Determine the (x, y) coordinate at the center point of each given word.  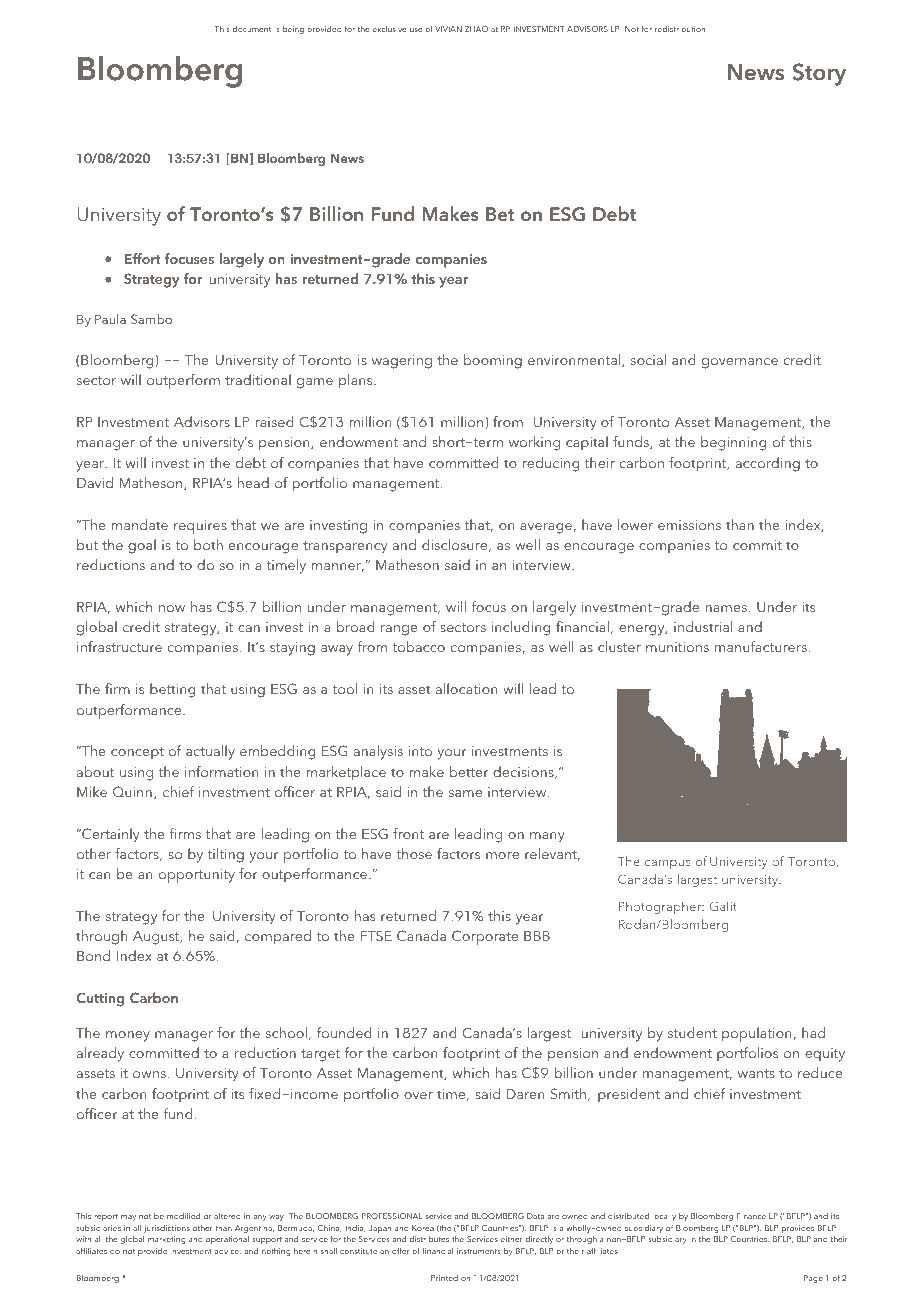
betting (173, 690)
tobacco (418, 646)
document (252, 29)
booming (493, 361)
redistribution (681, 29)
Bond (93, 955)
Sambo (151, 319)
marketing (167, 1240)
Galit (723, 906)
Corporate (485, 937)
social (648, 359)
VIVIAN (448, 29)
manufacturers (761, 646)
